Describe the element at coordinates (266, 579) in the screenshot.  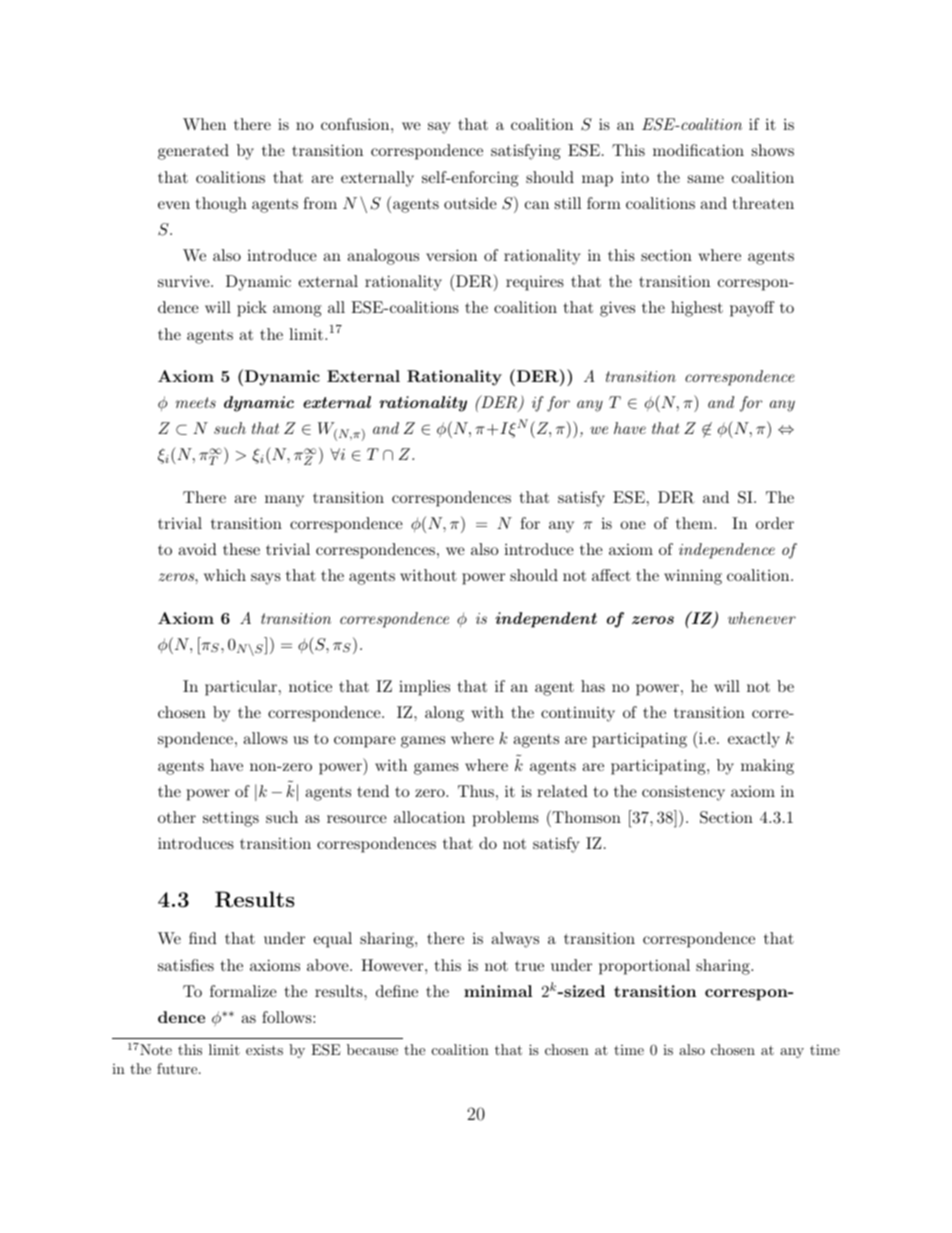
I see `says` at that location.
